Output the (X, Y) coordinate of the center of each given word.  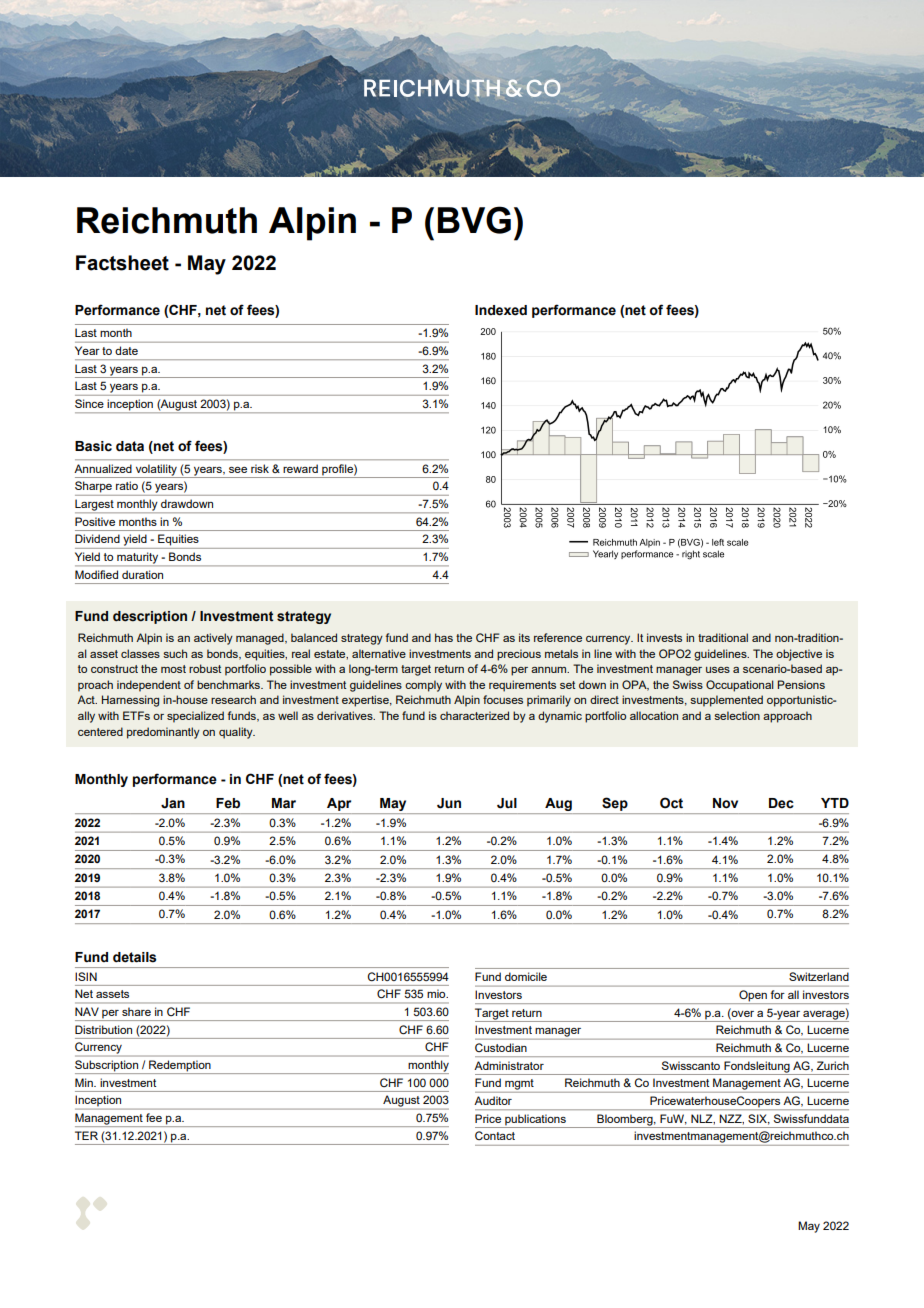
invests (664, 637)
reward (300, 468)
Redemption (180, 1067)
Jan (173, 803)
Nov (725, 803)
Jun (449, 803)
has (444, 637)
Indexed (501, 310)
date (127, 351)
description (150, 617)
